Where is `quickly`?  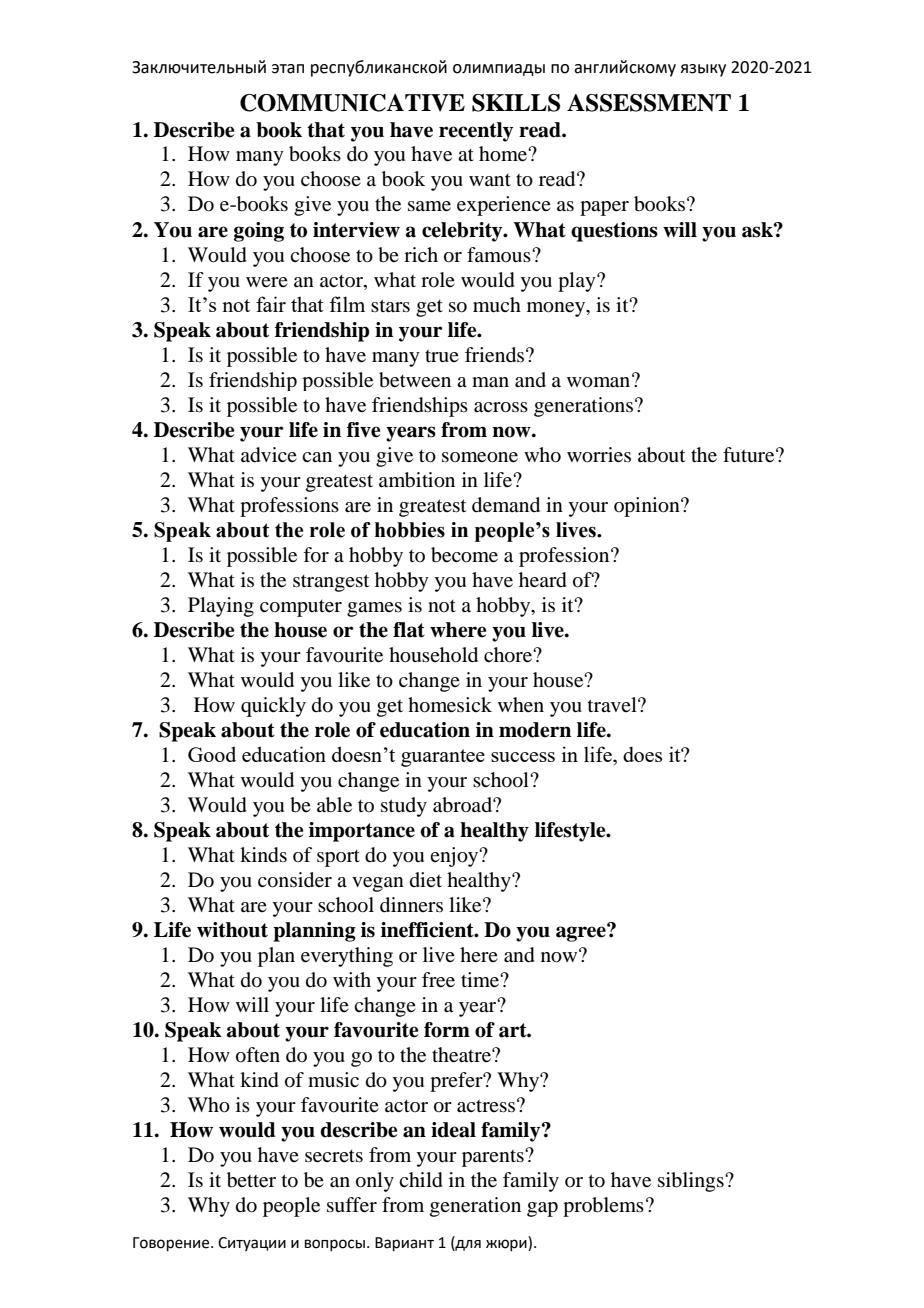 quickly is located at coordinates (273, 707).
